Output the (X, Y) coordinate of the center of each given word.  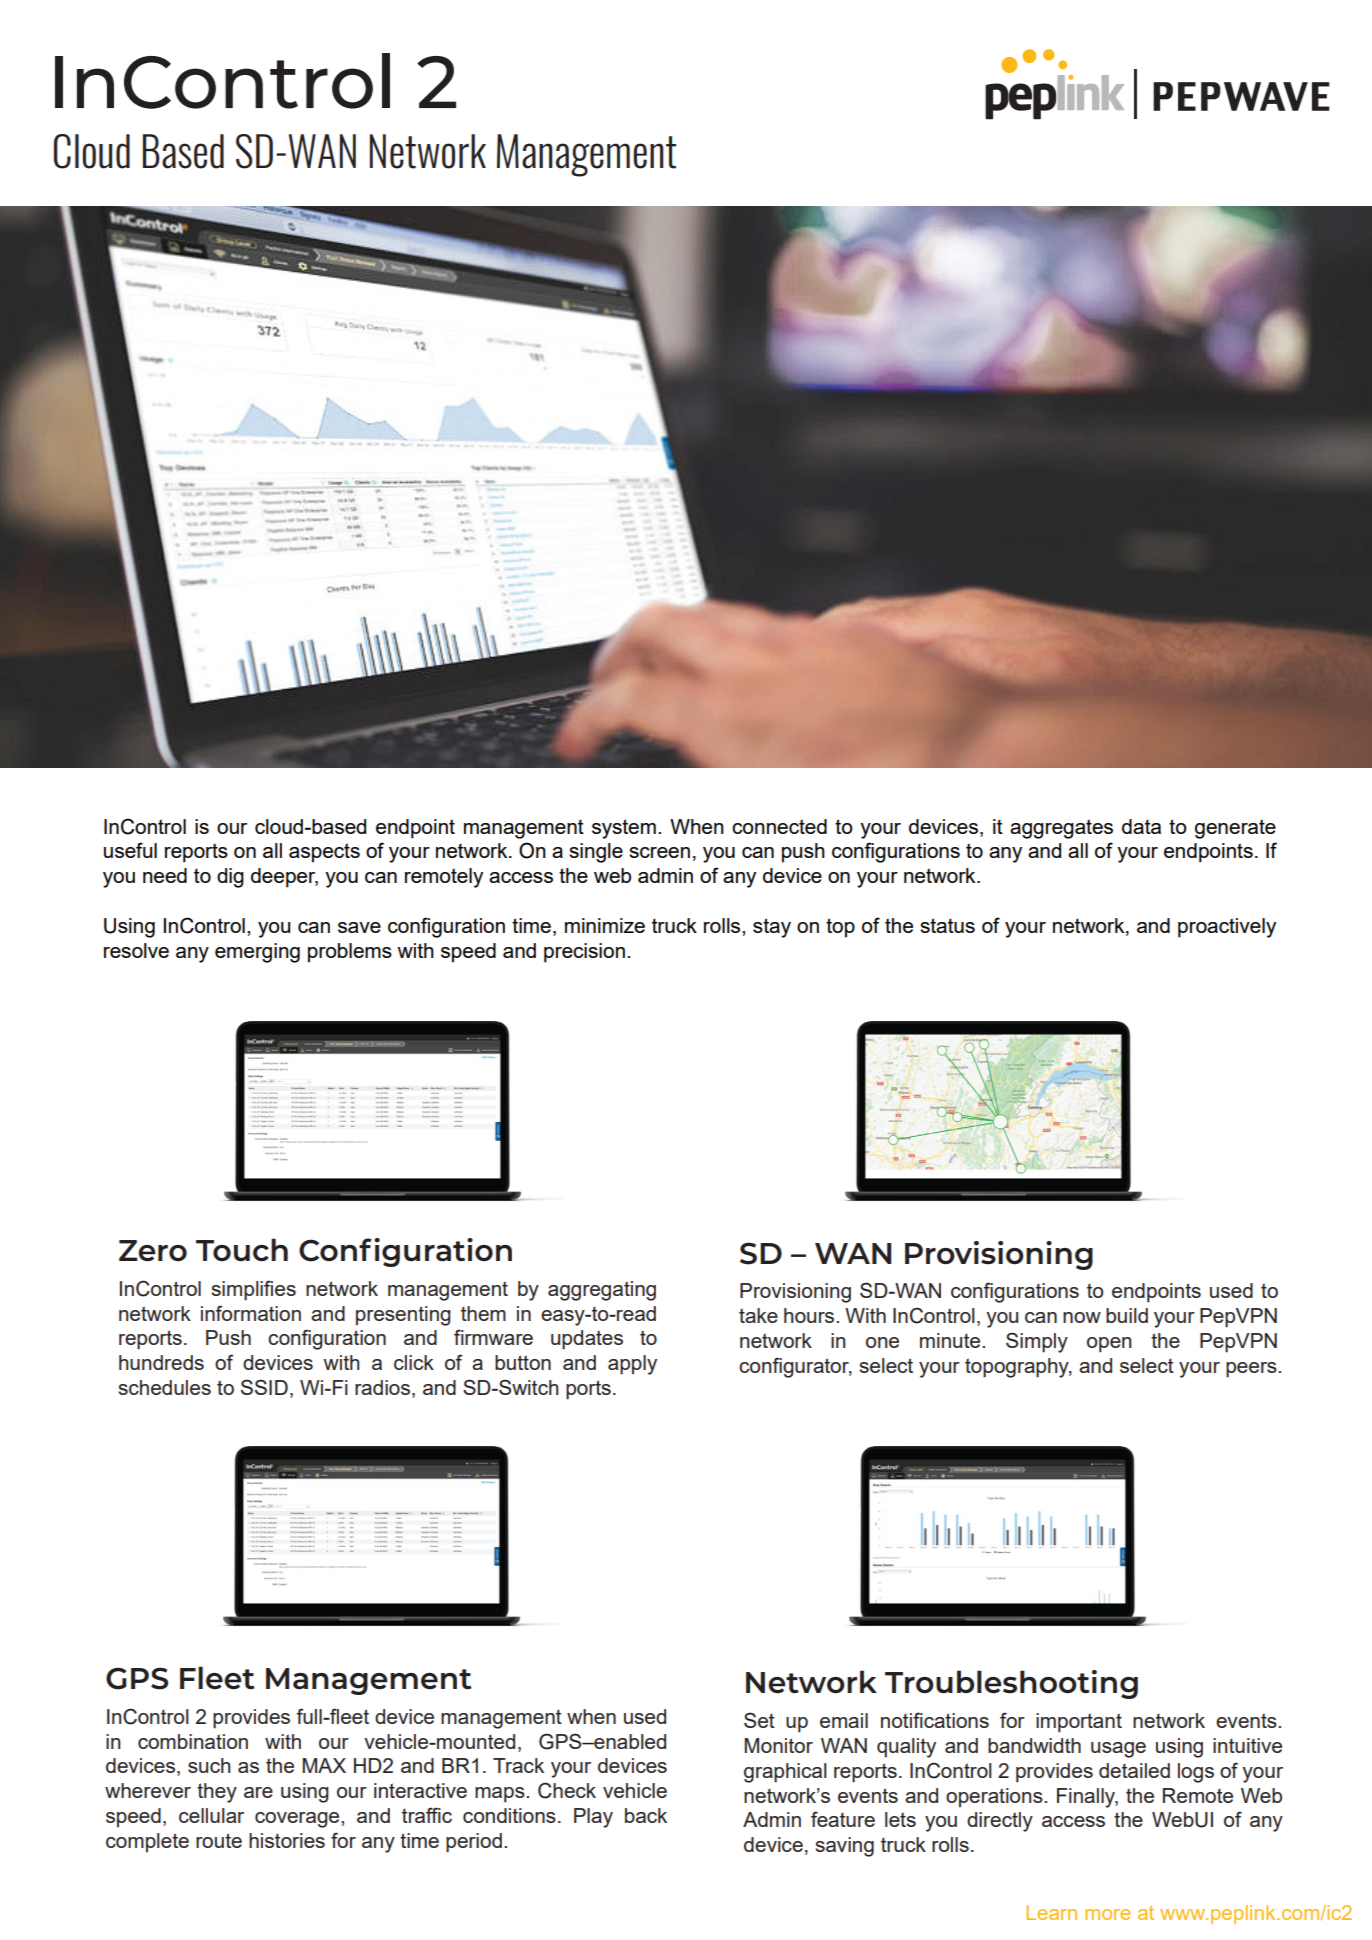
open (1109, 1345)
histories (287, 1840)
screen (659, 852)
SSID (264, 1387)
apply (632, 1365)
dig (230, 878)
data (1141, 826)
